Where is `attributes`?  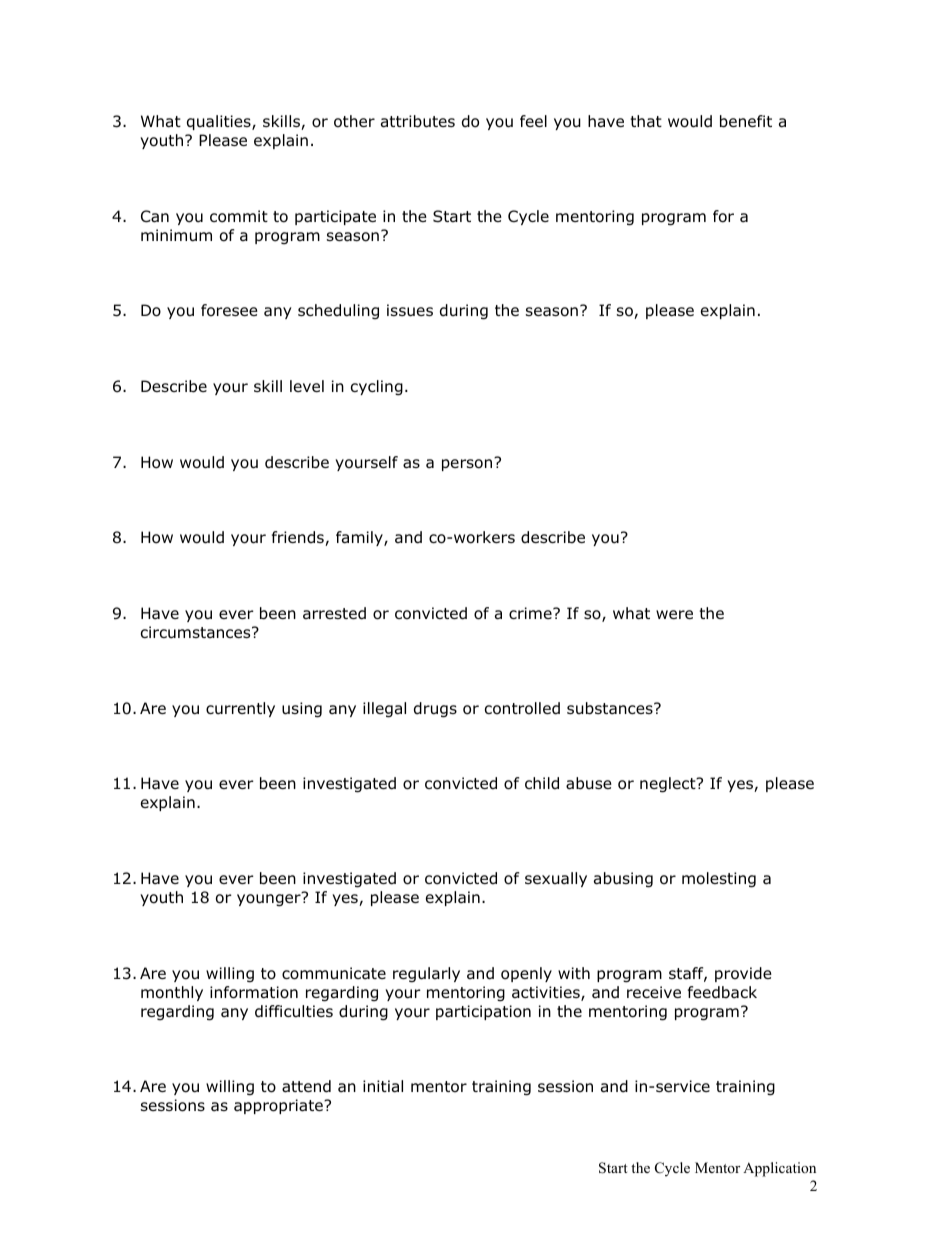
attributes is located at coordinates (418, 121).
